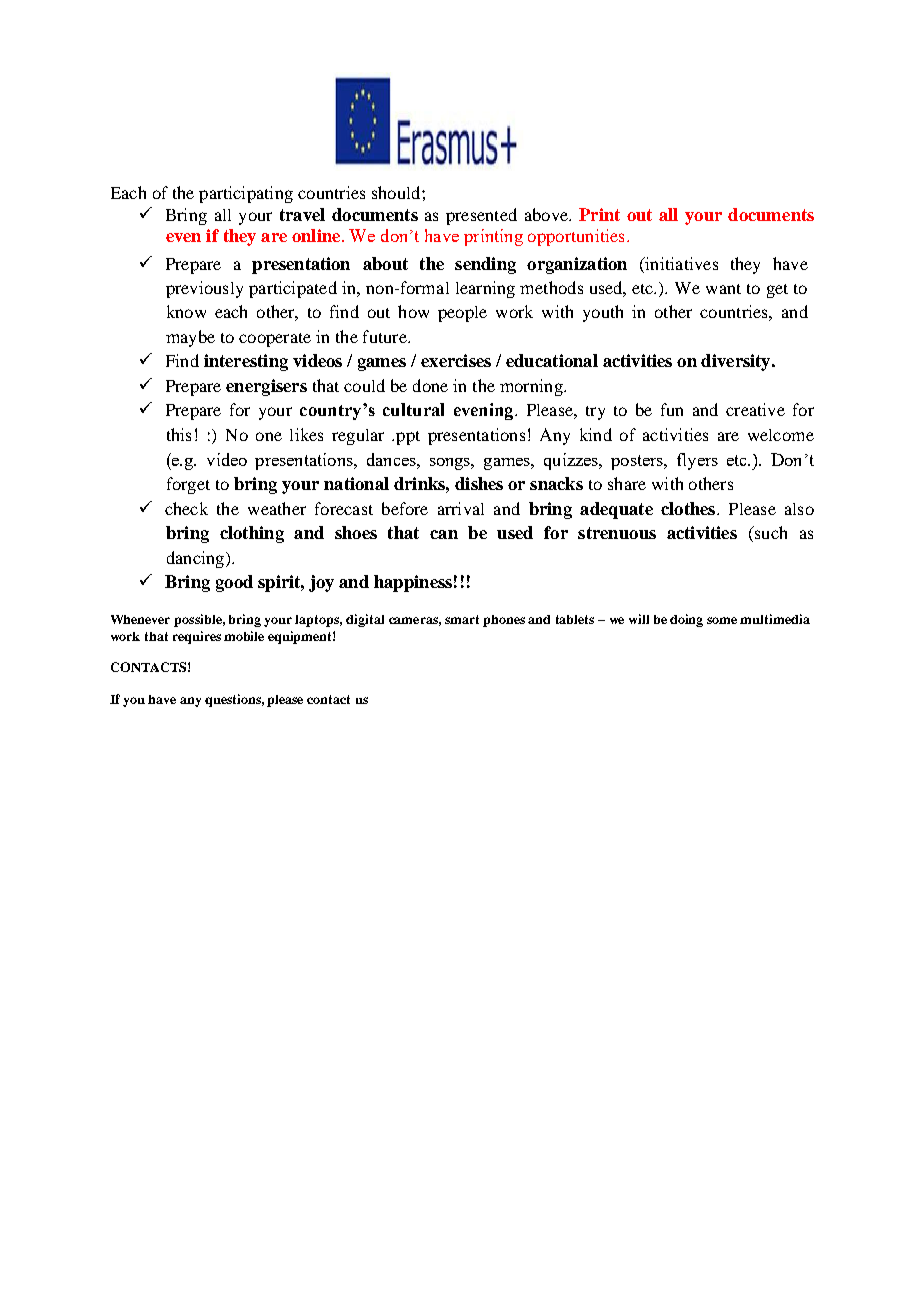 This screenshot has height=1307, width=924. Describe the element at coordinates (188, 485) in the screenshot. I see `forget` at that location.
